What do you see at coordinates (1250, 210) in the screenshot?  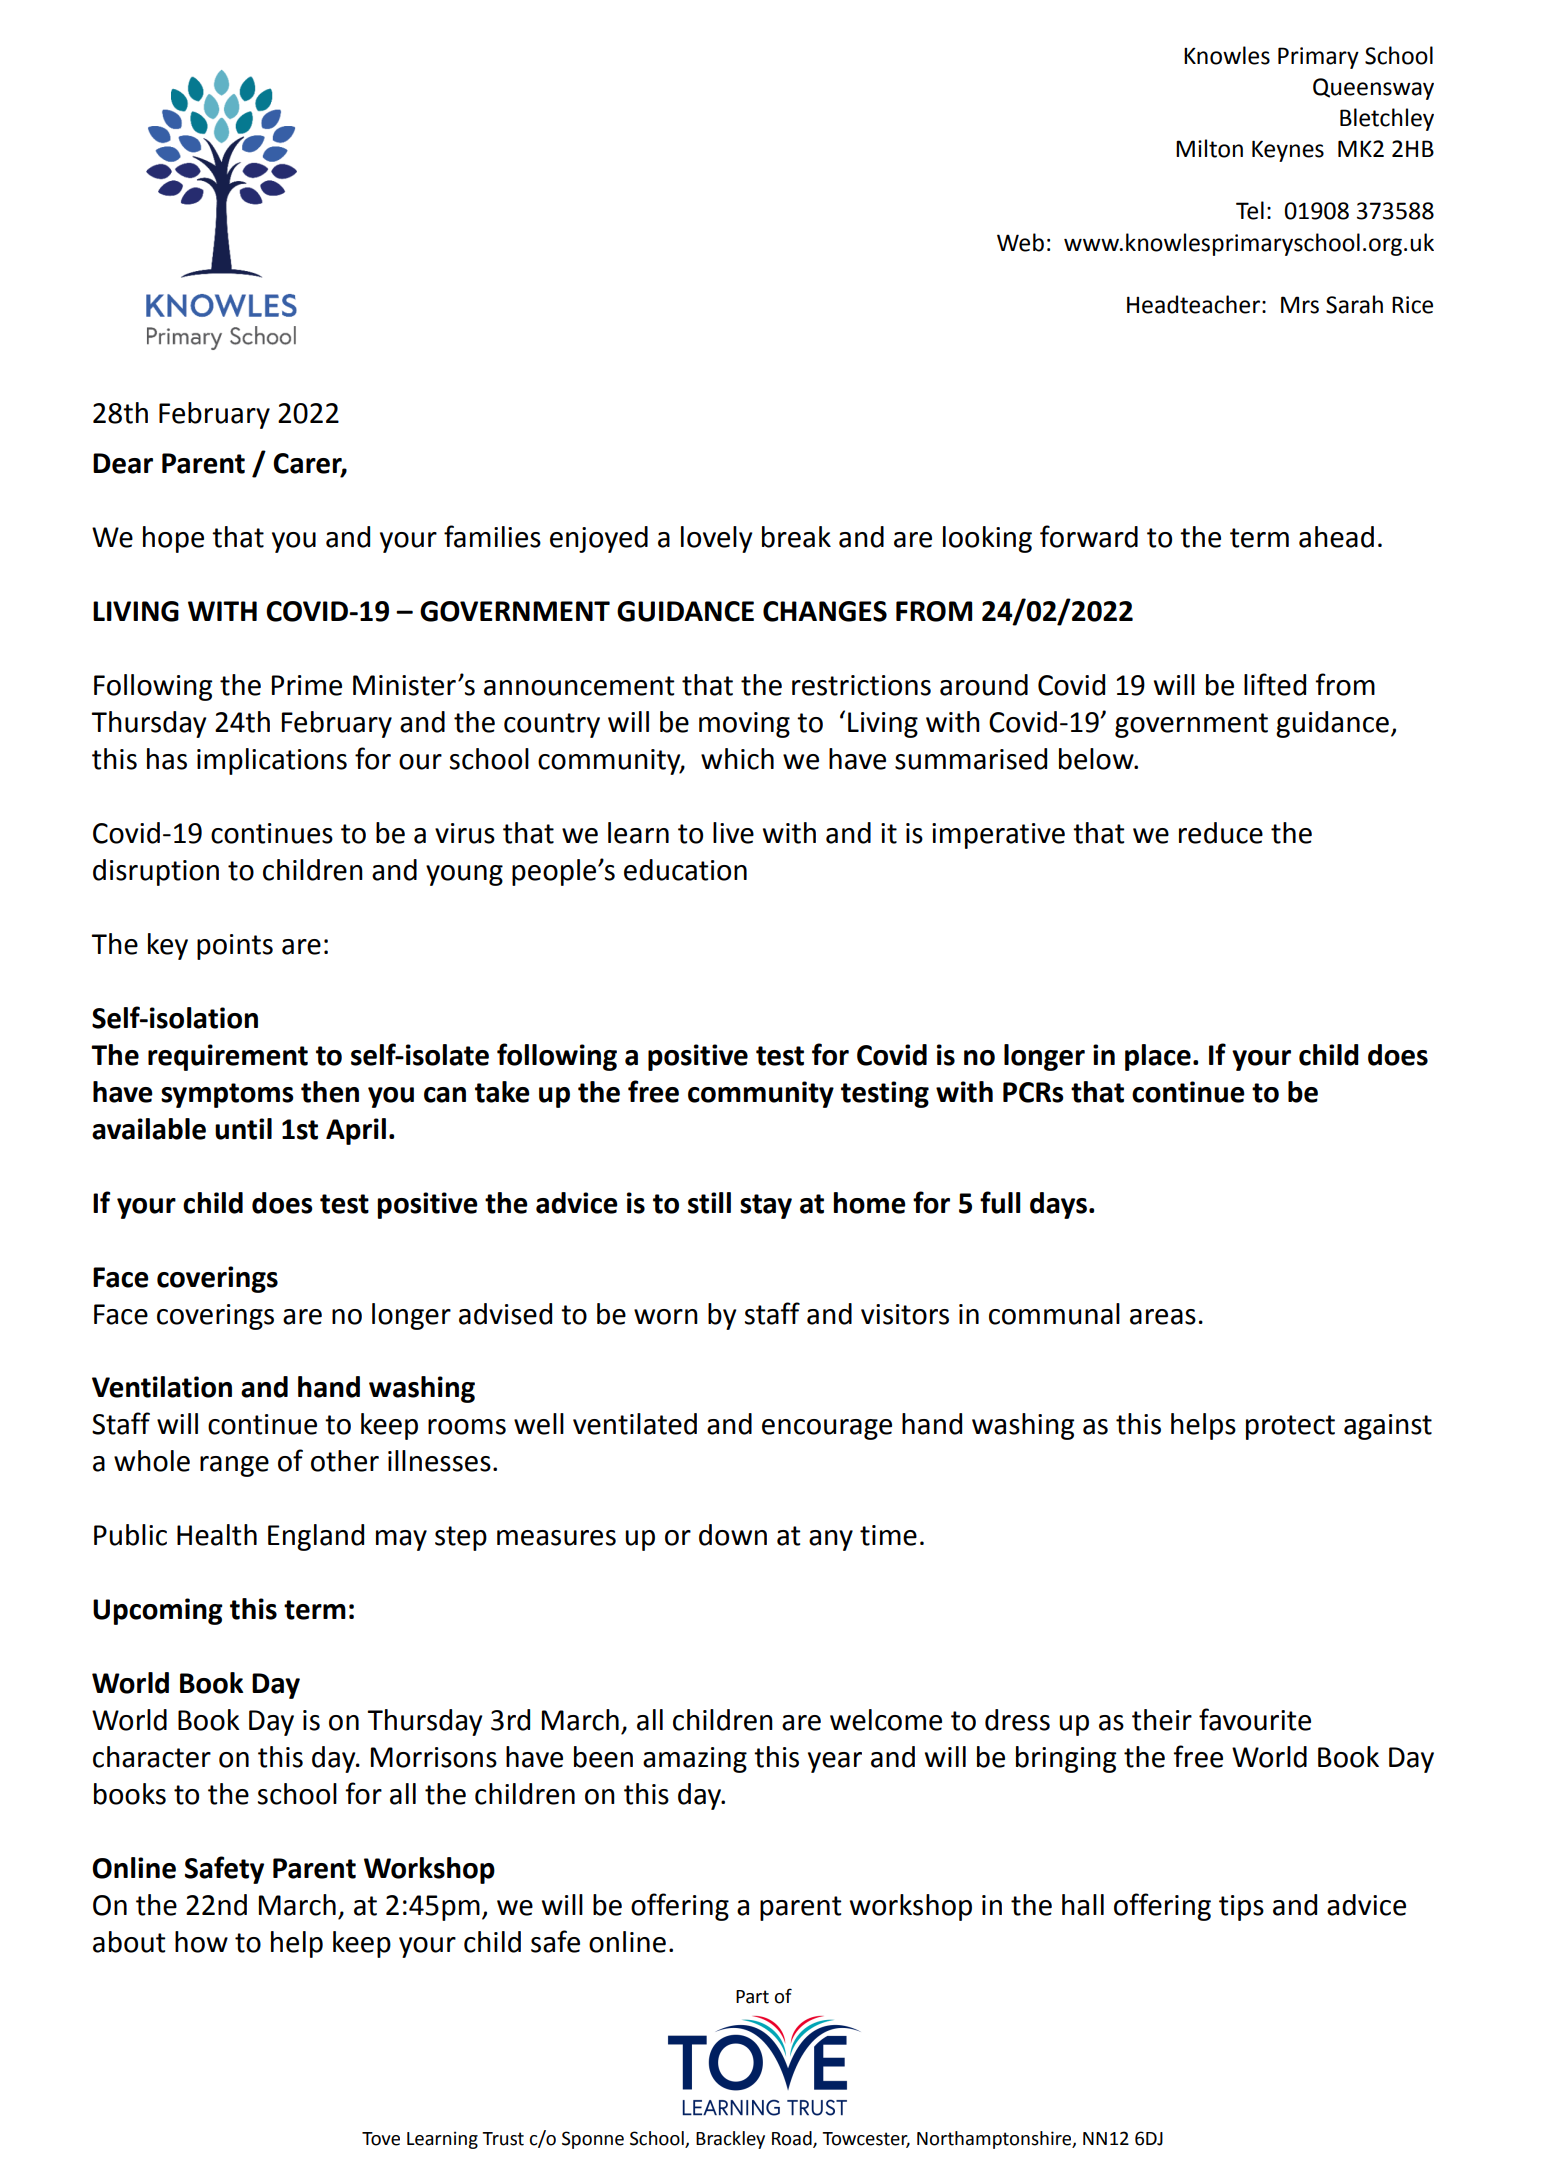 I see `Tel` at bounding box center [1250, 210].
